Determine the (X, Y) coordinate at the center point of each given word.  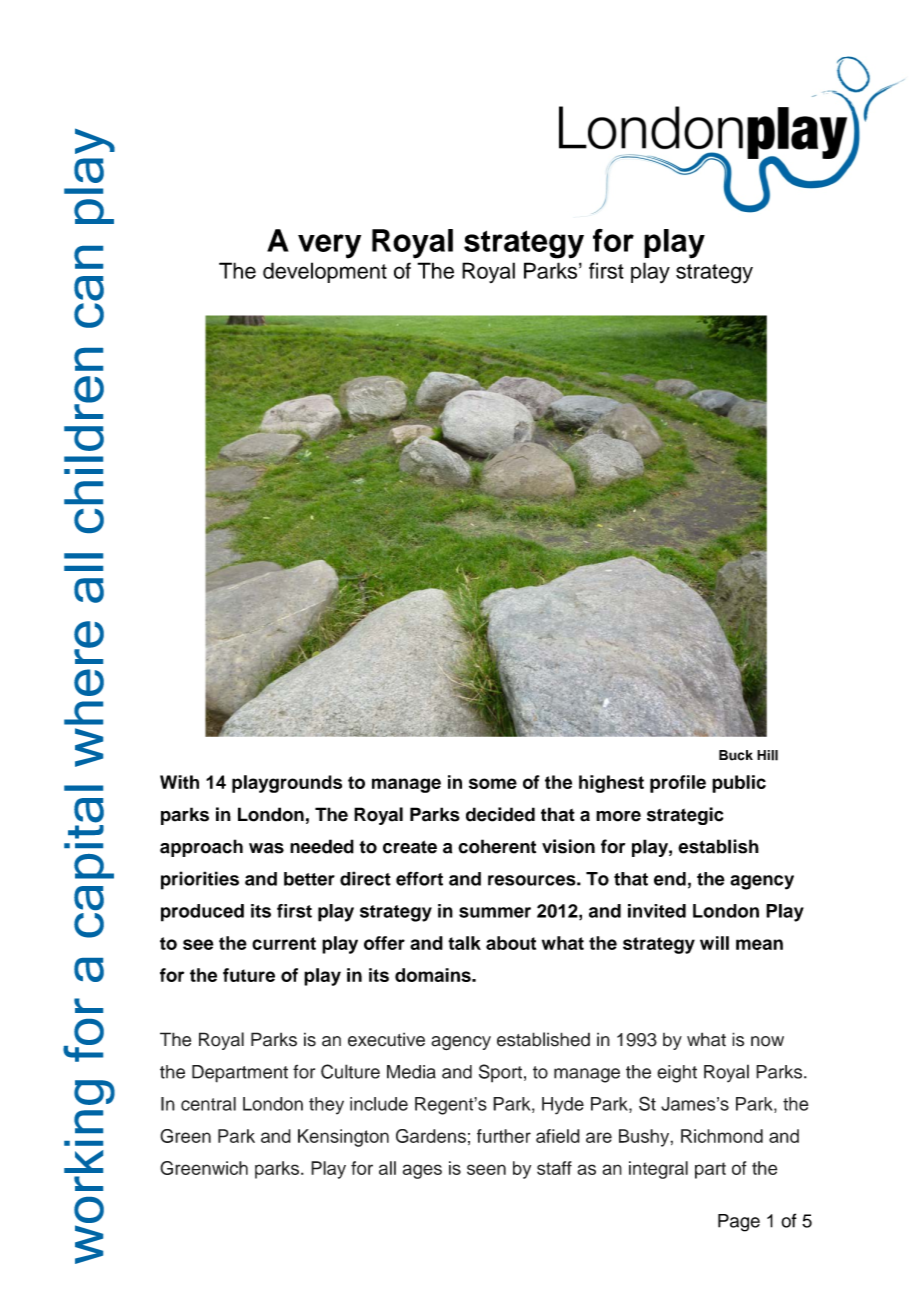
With (179, 782)
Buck (736, 755)
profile (678, 784)
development (325, 272)
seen (486, 1169)
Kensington (343, 1138)
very (329, 246)
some (493, 783)
